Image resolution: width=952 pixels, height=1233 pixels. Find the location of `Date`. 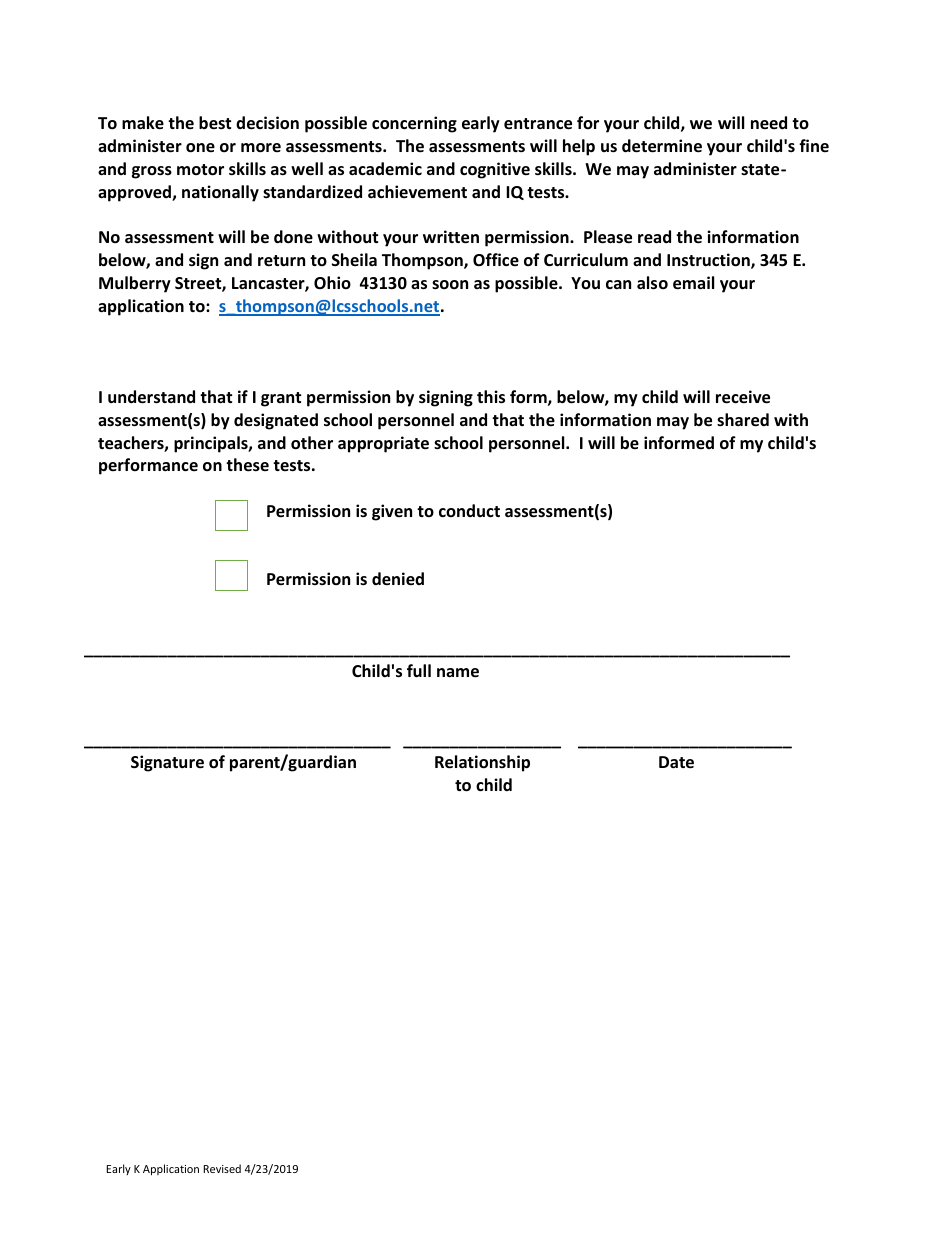

Date is located at coordinates (676, 762).
